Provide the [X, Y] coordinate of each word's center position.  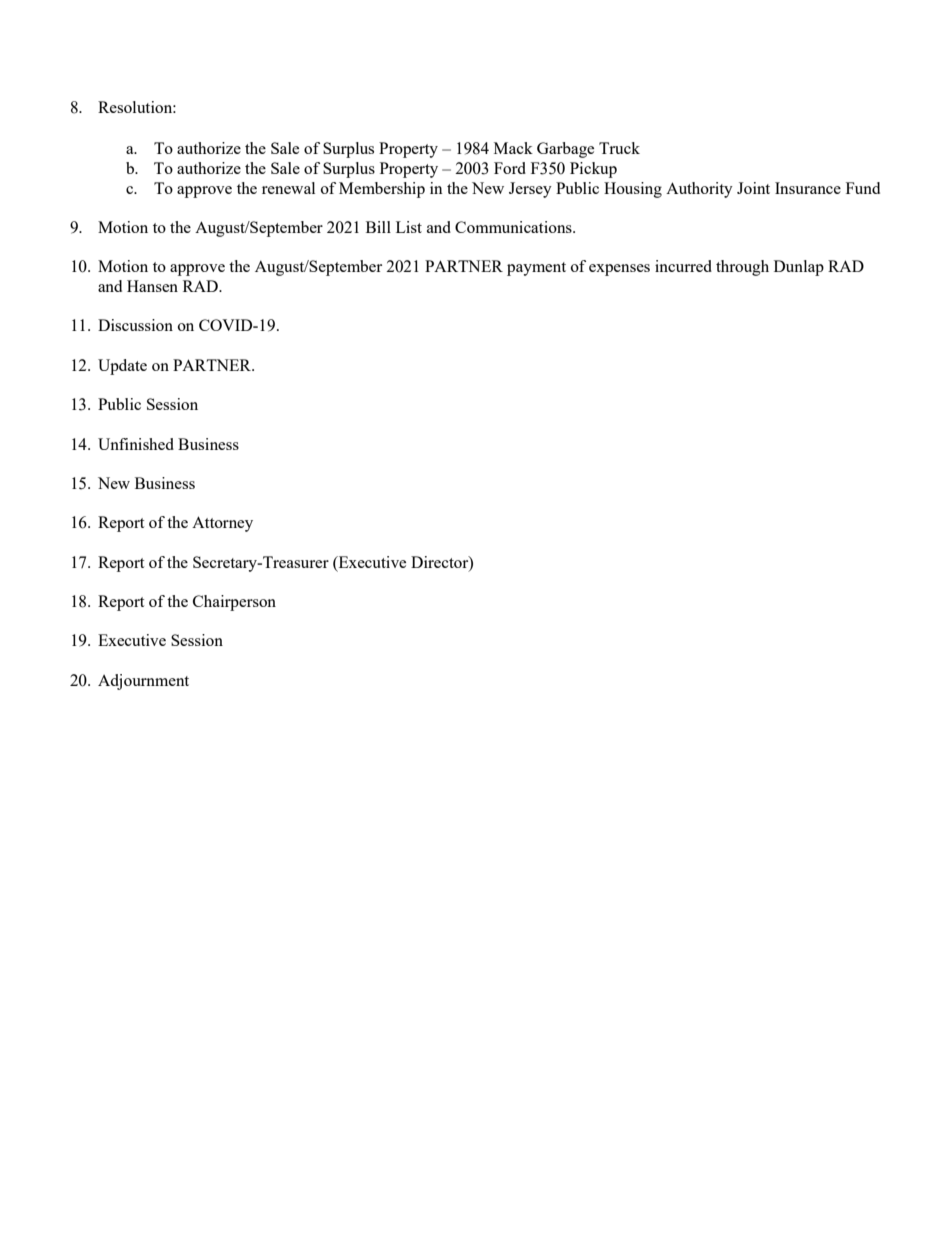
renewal [288, 188]
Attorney [222, 524]
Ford [510, 168]
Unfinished [136, 444]
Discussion [135, 325]
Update [122, 367]
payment [536, 269]
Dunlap [799, 268]
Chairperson [234, 603]
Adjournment [143, 682]
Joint [753, 188]
